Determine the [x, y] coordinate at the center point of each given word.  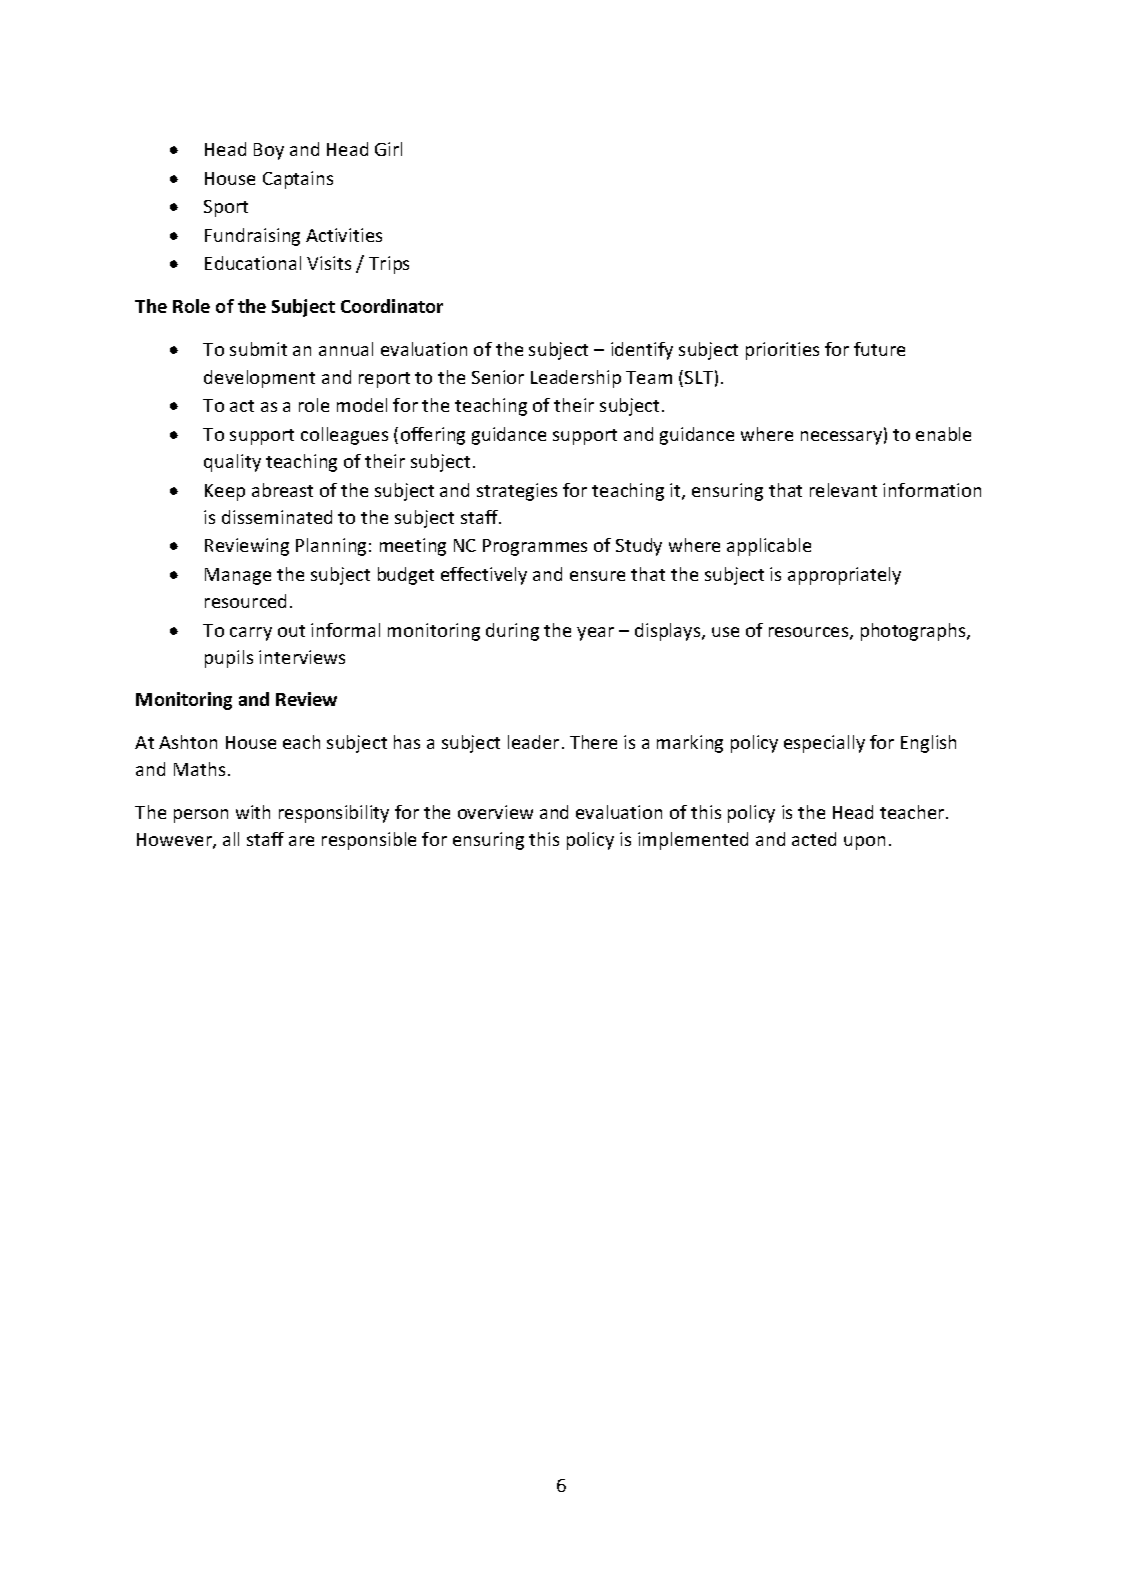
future [879, 349]
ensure [597, 576]
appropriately [844, 576]
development [259, 379]
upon [864, 843]
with [253, 812]
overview [495, 812]
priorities [782, 351]
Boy [269, 151]
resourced [245, 601]
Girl [388, 149]
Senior [498, 377]
